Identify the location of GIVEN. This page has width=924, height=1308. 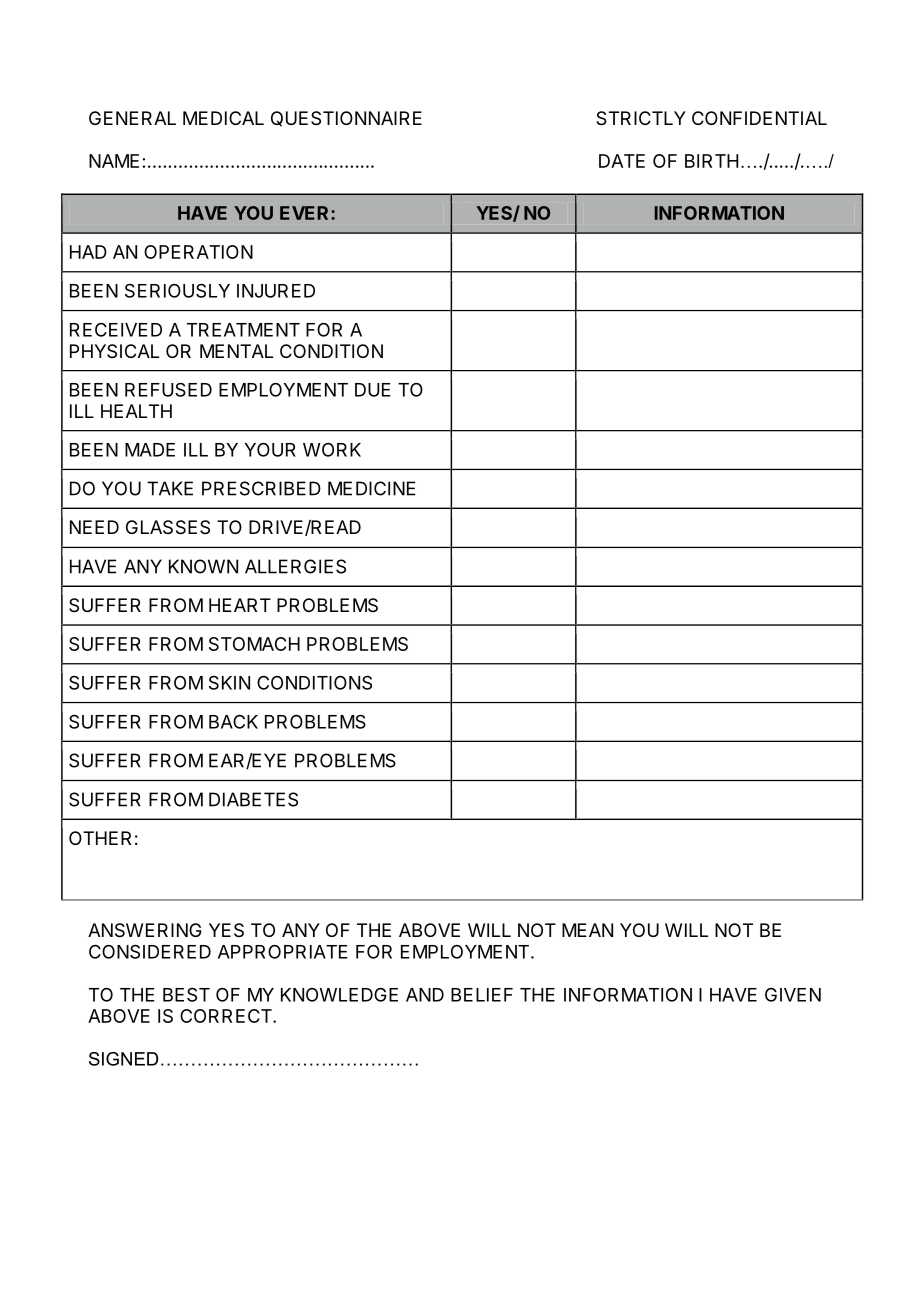
(793, 995).
